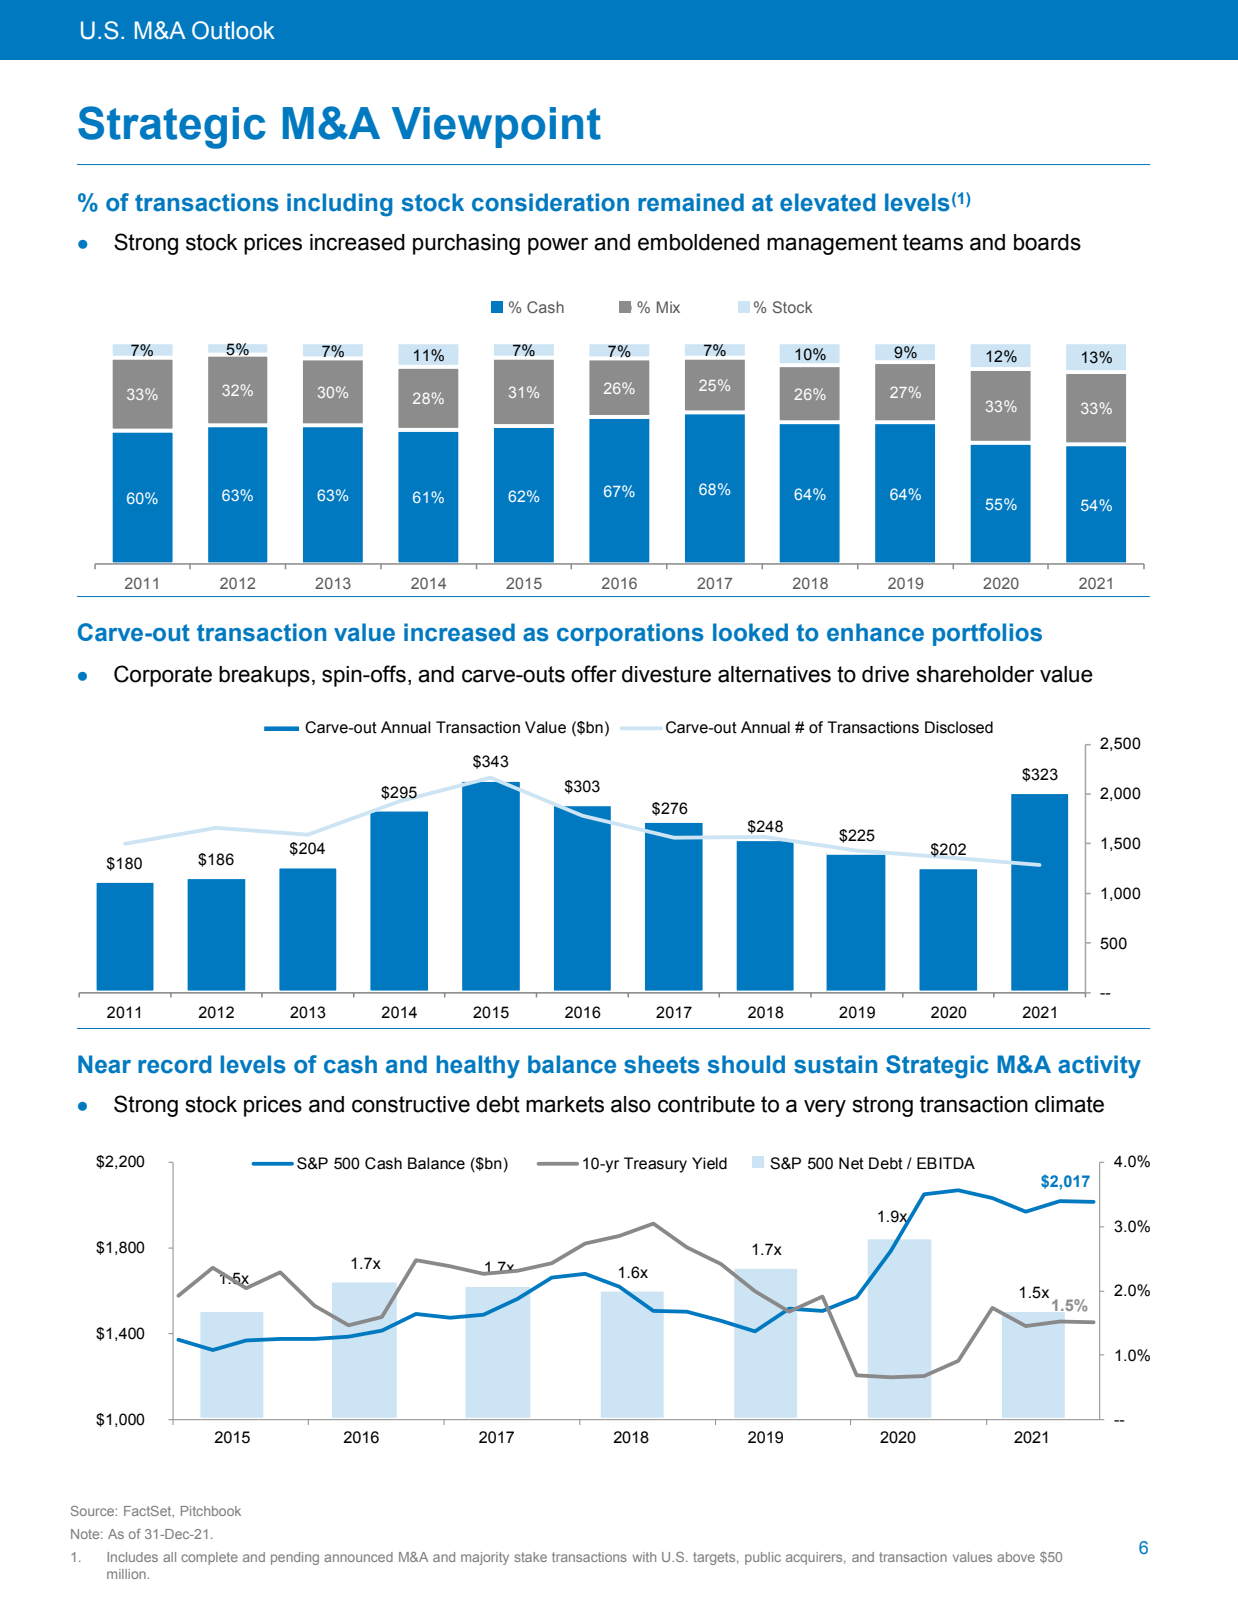 Image resolution: width=1238 pixels, height=1602 pixels. I want to click on Outlook, so click(233, 30).
